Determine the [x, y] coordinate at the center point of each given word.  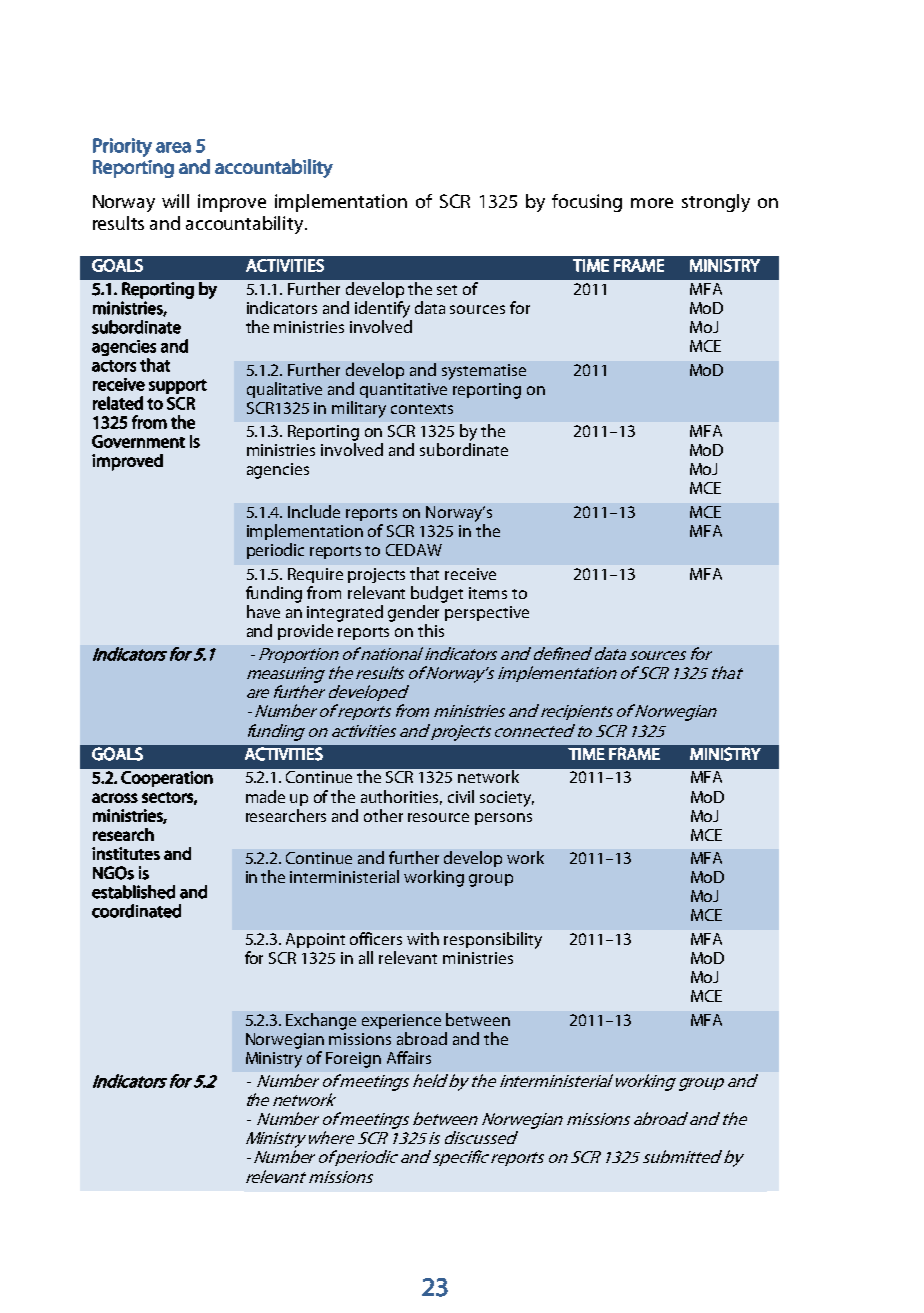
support [178, 386]
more [652, 203]
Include [314, 511]
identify [382, 309]
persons [503, 819]
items [488, 593]
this [431, 630]
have [263, 611]
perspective [487, 613]
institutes [126, 853]
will [175, 201]
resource [438, 817]
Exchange [321, 1021]
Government [138, 441]
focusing [587, 203]
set [447, 290]
